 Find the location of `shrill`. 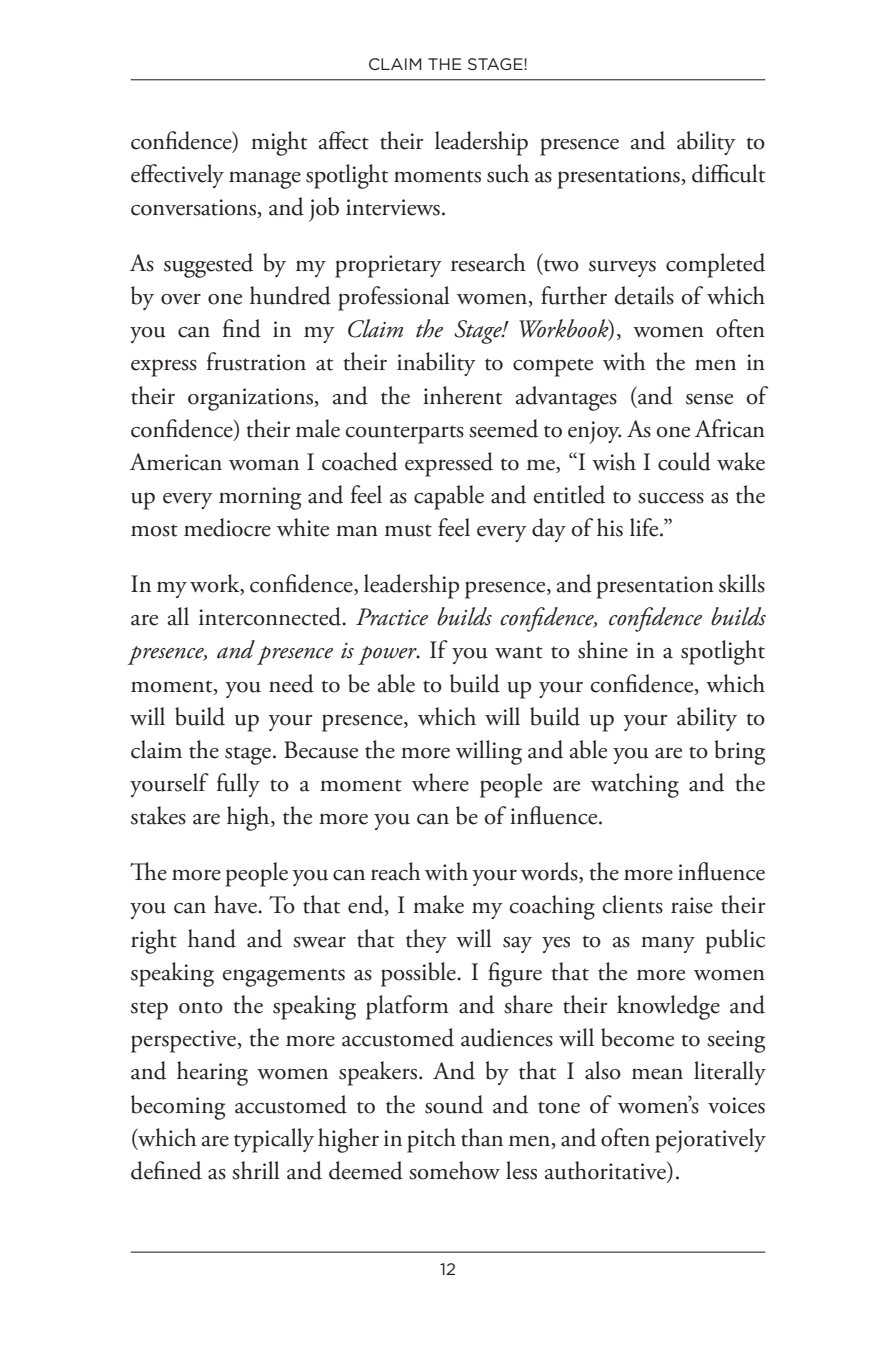

shrill is located at coordinates (255, 1170).
